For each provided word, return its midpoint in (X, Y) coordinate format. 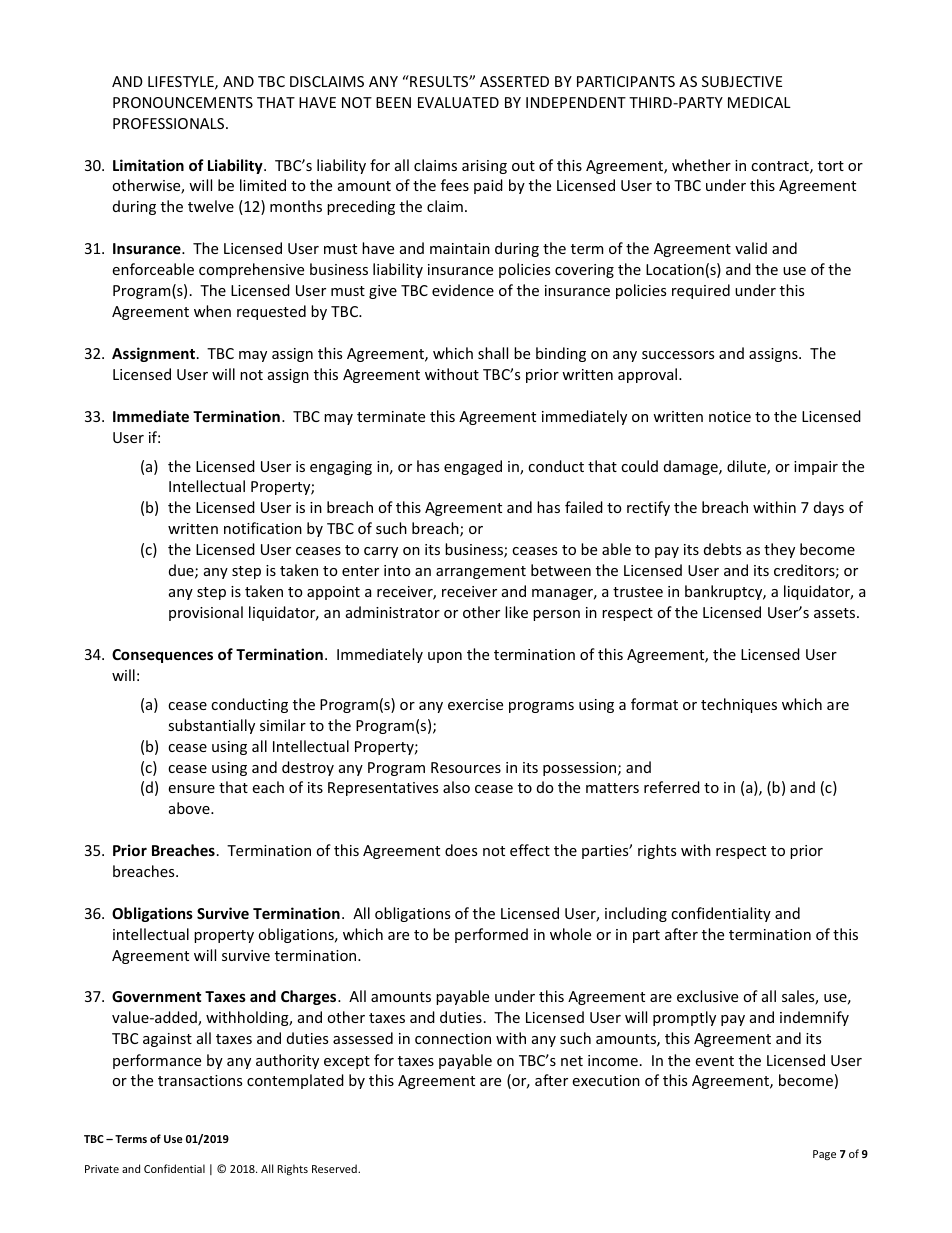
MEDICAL (759, 102)
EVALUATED (458, 102)
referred (672, 787)
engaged (473, 467)
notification (263, 528)
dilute (747, 467)
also (456, 787)
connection (453, 1038)
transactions (200, 1080)
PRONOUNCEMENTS (183, 102)
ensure (191, 789)
